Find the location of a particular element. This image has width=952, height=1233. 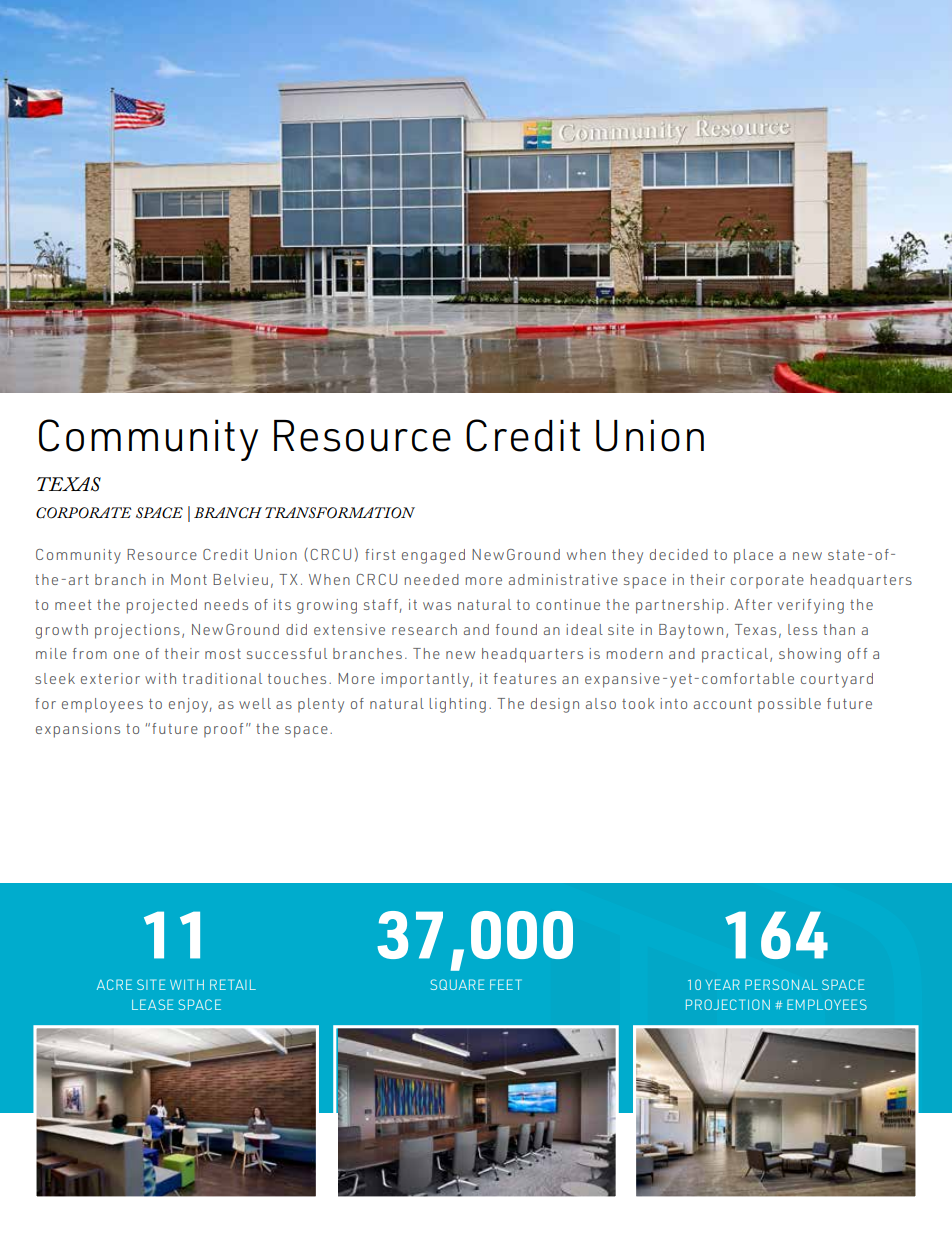

SQUARE is located at coordinates (457, 984).
